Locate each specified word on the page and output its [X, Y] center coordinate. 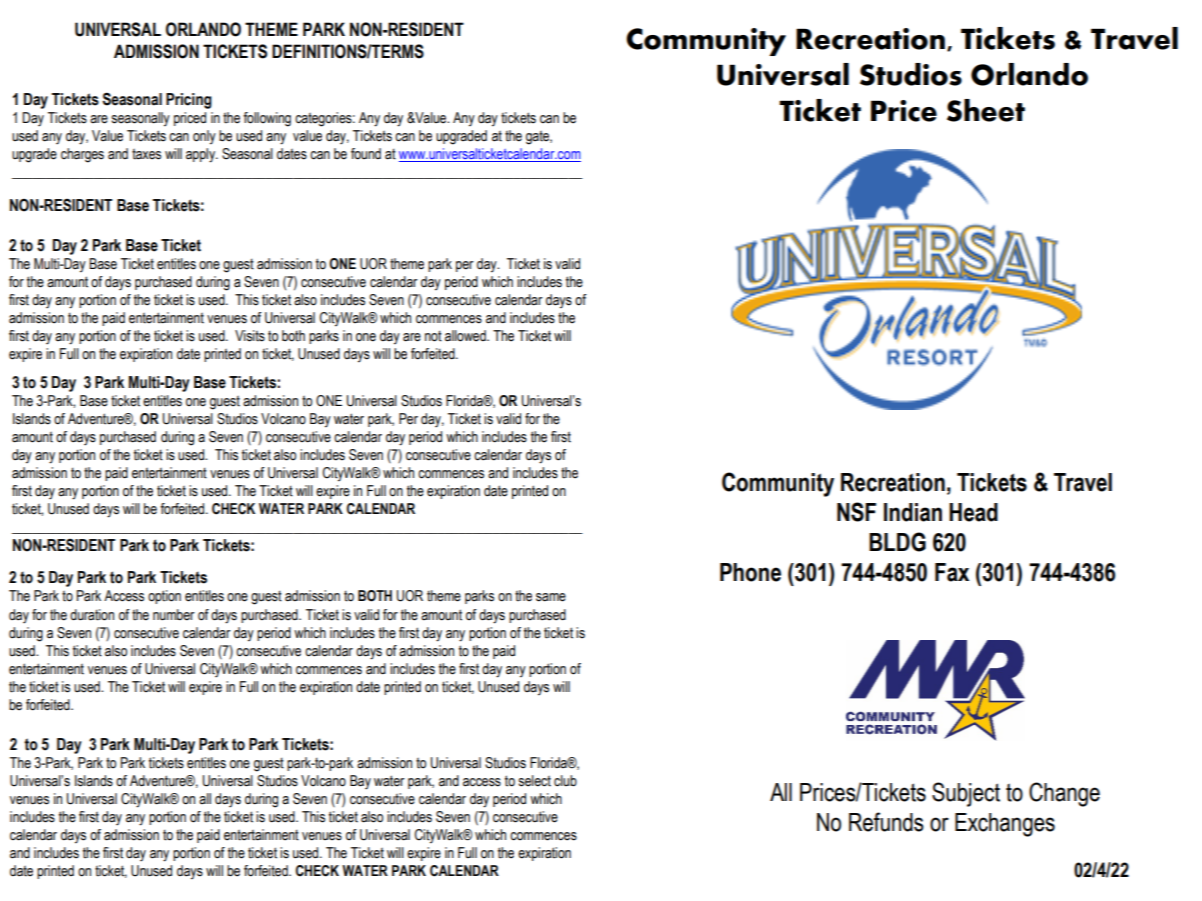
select [534, 781]
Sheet [986, 110]
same [551, 597]
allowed [466, 336]
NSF [856, 512]
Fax [952, 572]
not [433, 336]
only [204, 137]
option [164, 597]
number [174, 615]
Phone [750, 572]
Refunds [886, 822]
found [366, 154]
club [565, 781]
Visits [250, 336]
